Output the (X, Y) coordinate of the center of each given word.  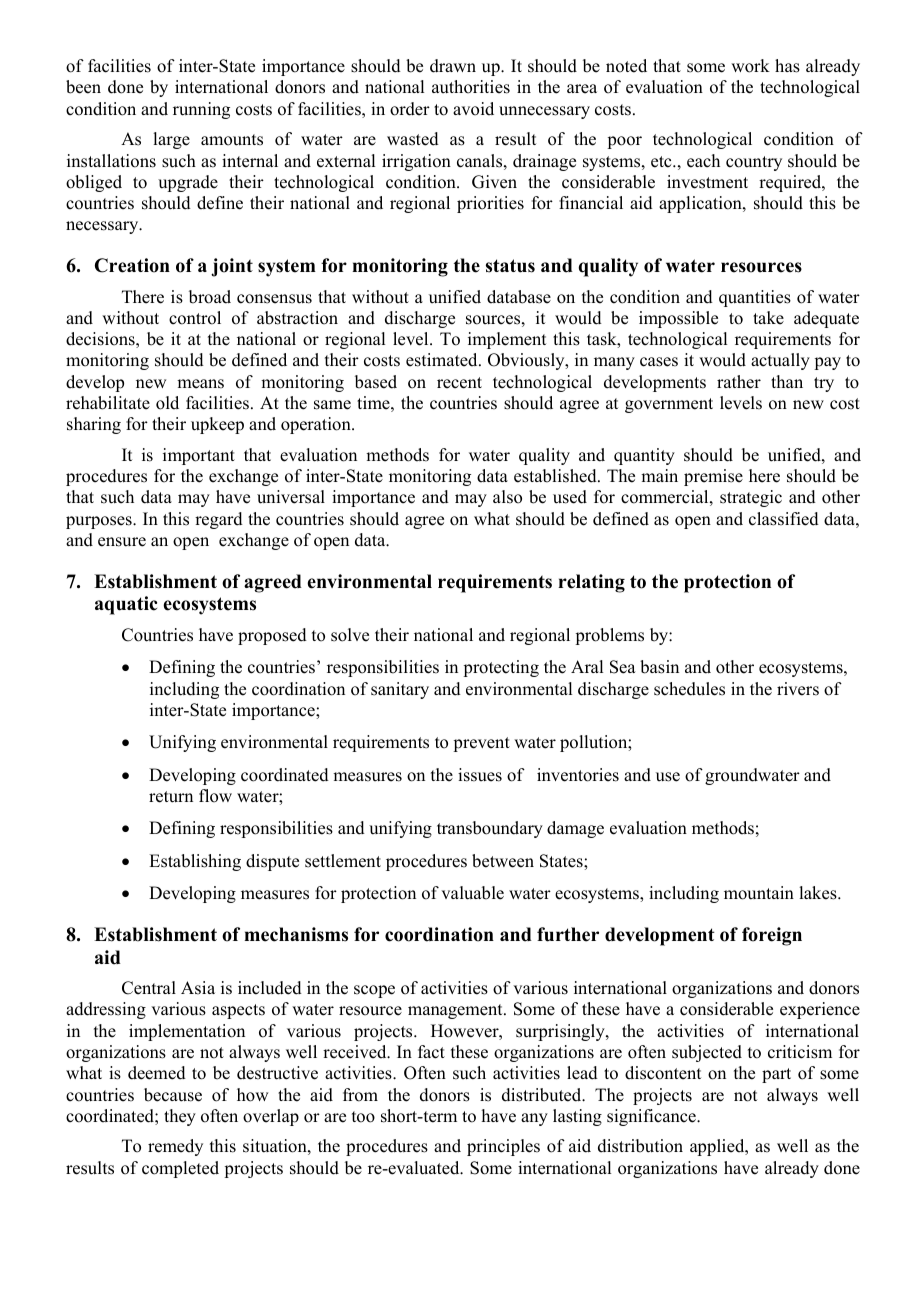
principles (503, 1147)
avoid (473, 109)
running (201, 110)
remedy (175, 1147)
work (750, 66)
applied (718, 1147)
